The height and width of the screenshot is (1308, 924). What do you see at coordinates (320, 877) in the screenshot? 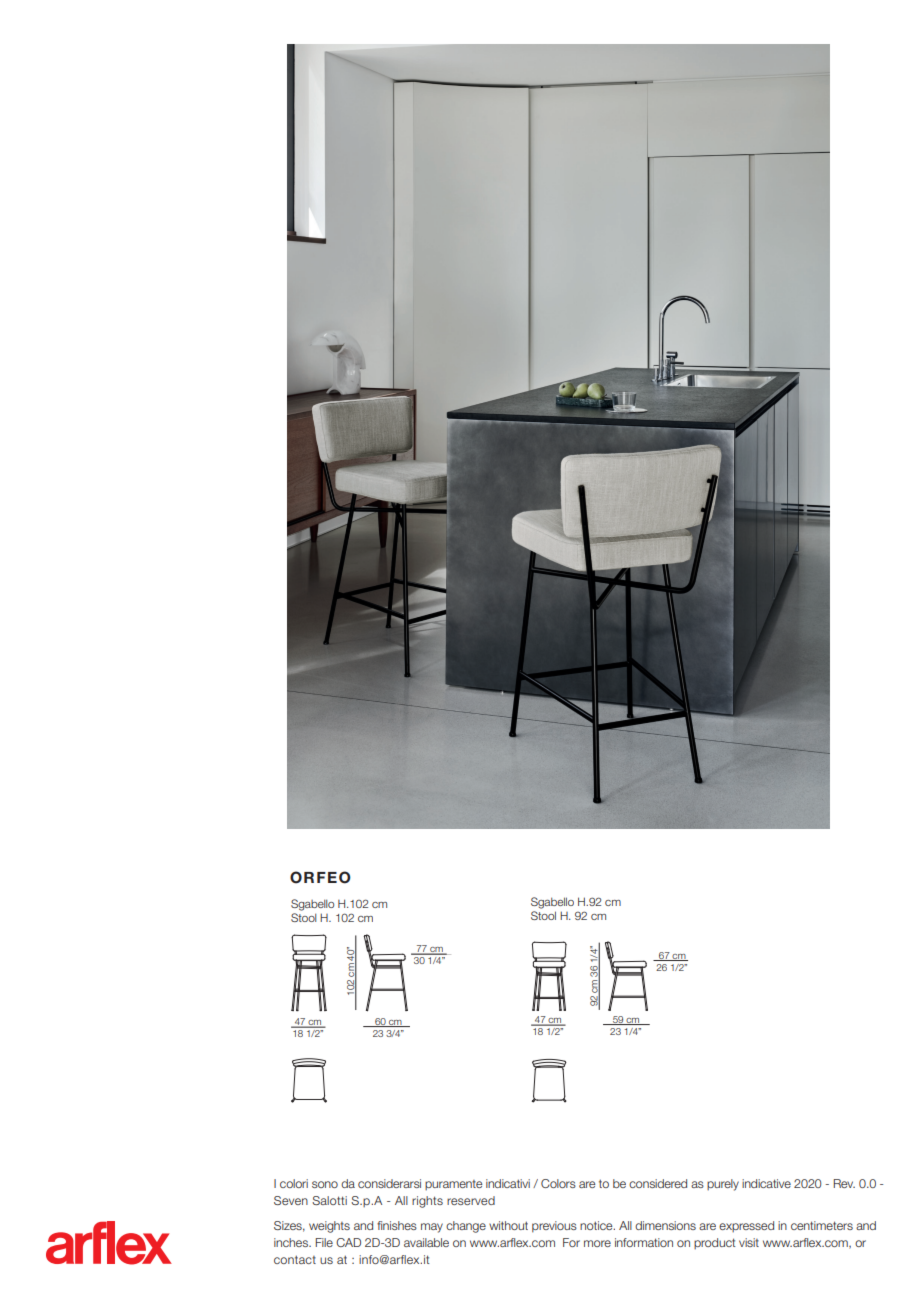
I see `ORFEO` at bounding box center [320, 877].
